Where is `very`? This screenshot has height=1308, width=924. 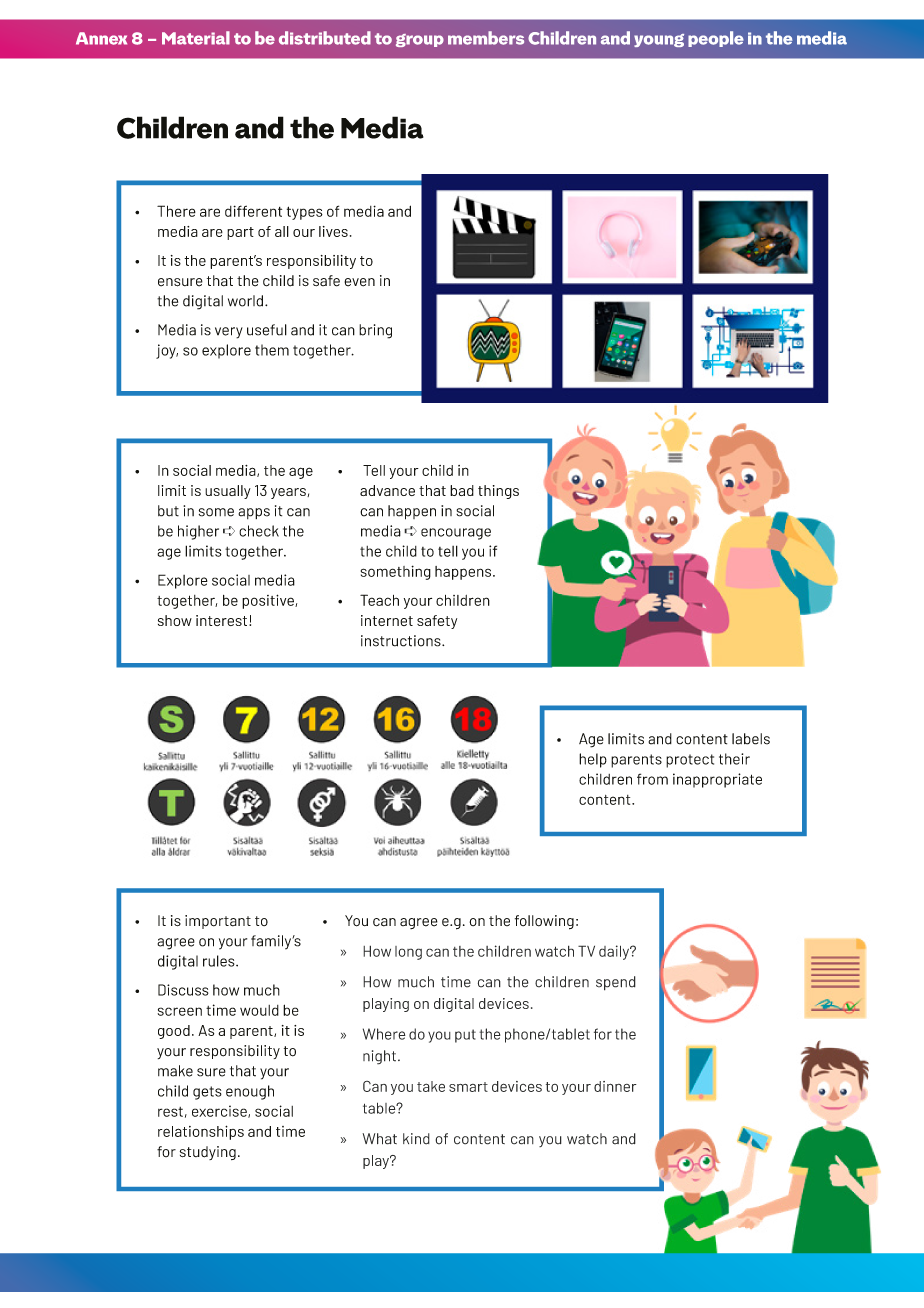
very is located at coordinates (229, 333).
